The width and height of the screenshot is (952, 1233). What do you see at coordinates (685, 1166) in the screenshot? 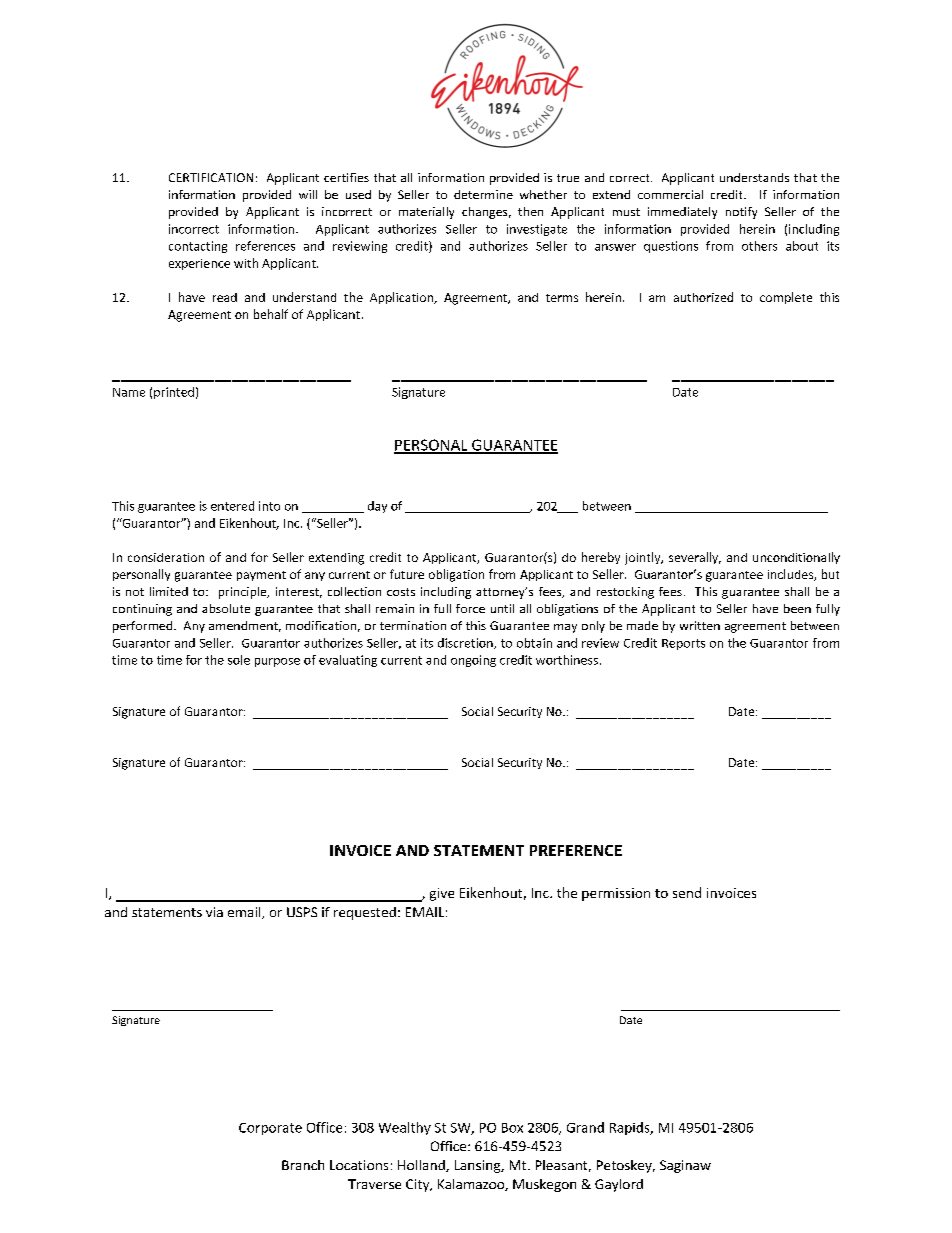
I see `Saginaw` at bounding box center [685, 1166].
